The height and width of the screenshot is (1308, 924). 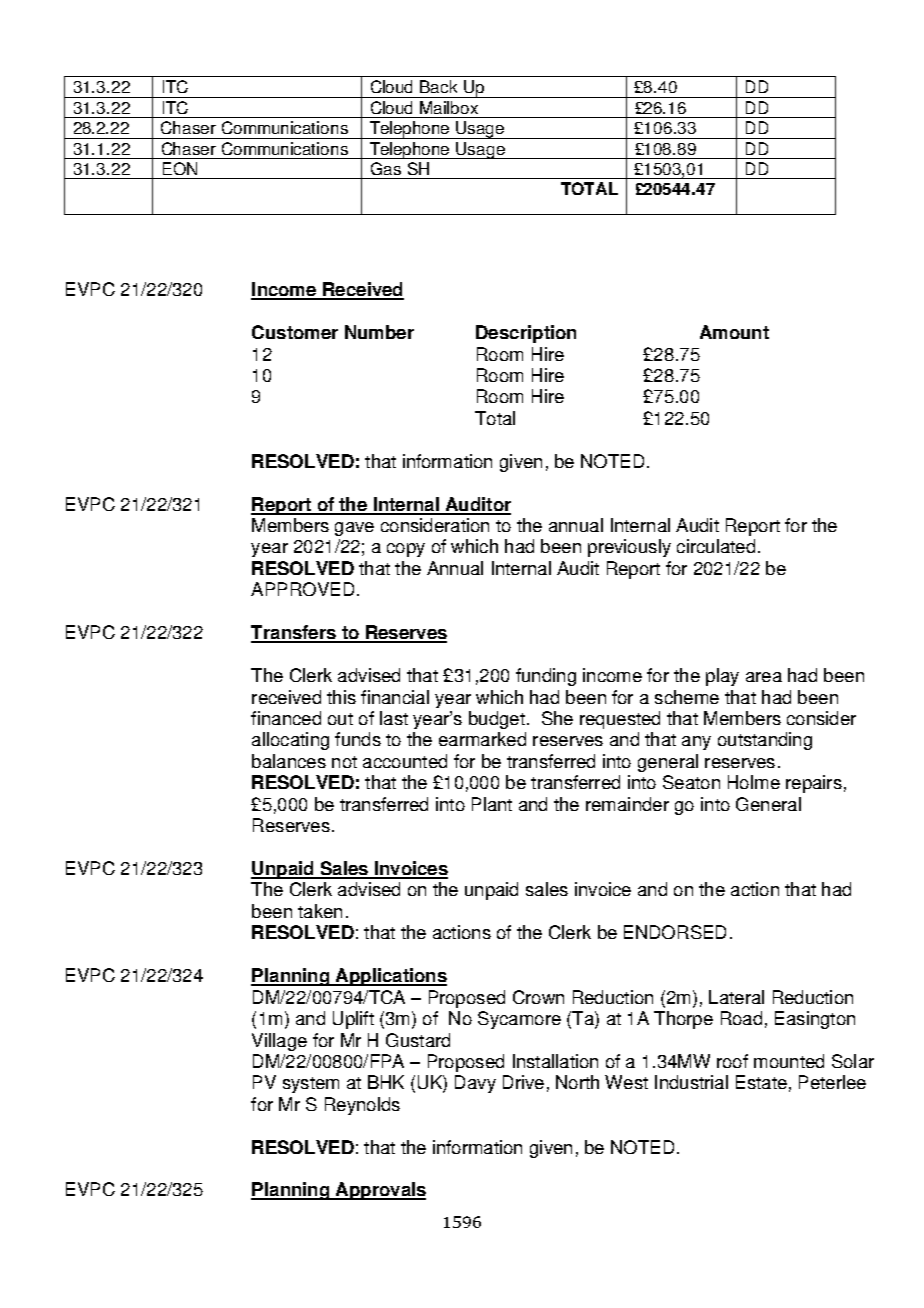 I want to click on She, so click(x=557, y=718).
